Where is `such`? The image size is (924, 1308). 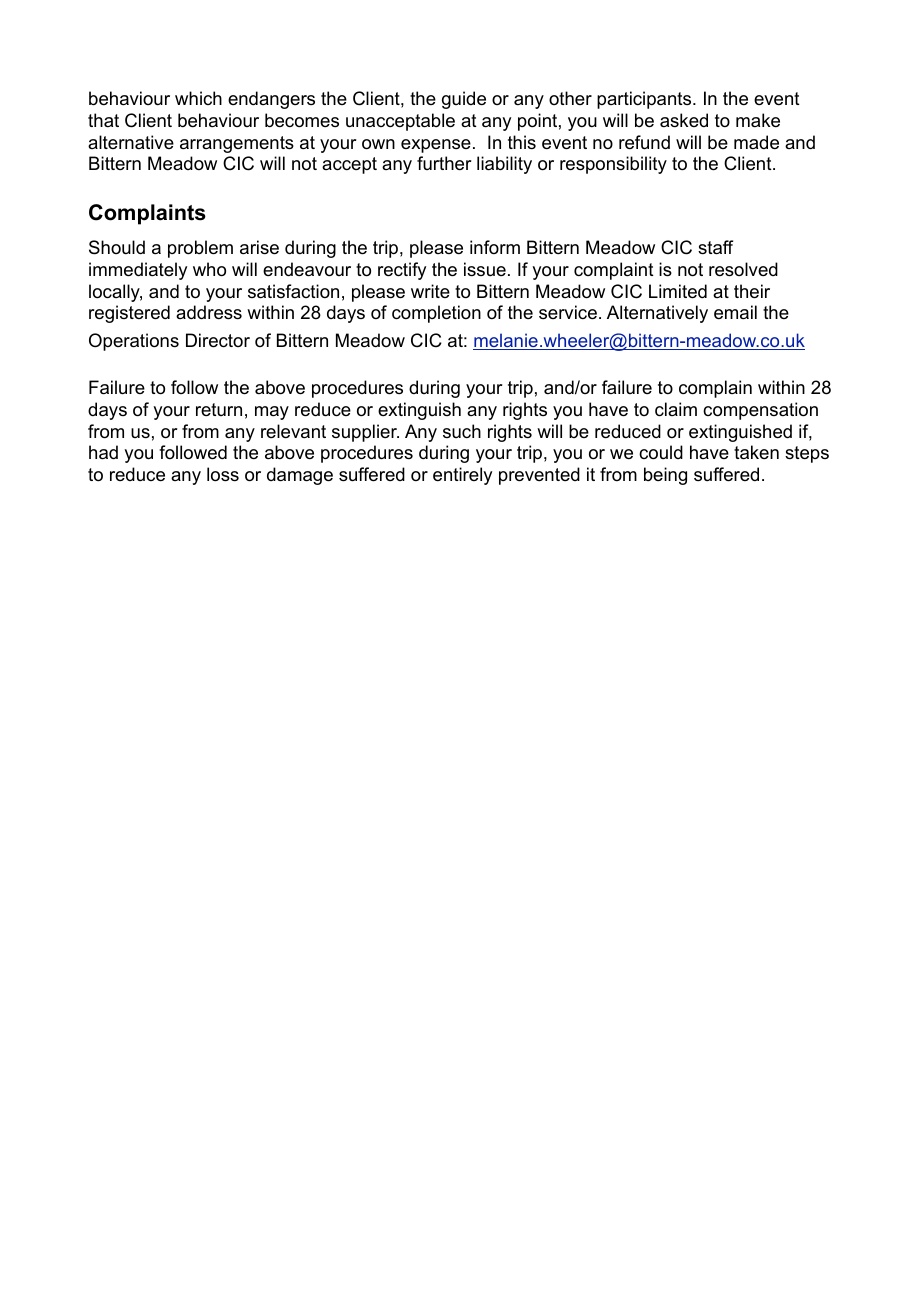 such is located at coordinates (462, 431).
